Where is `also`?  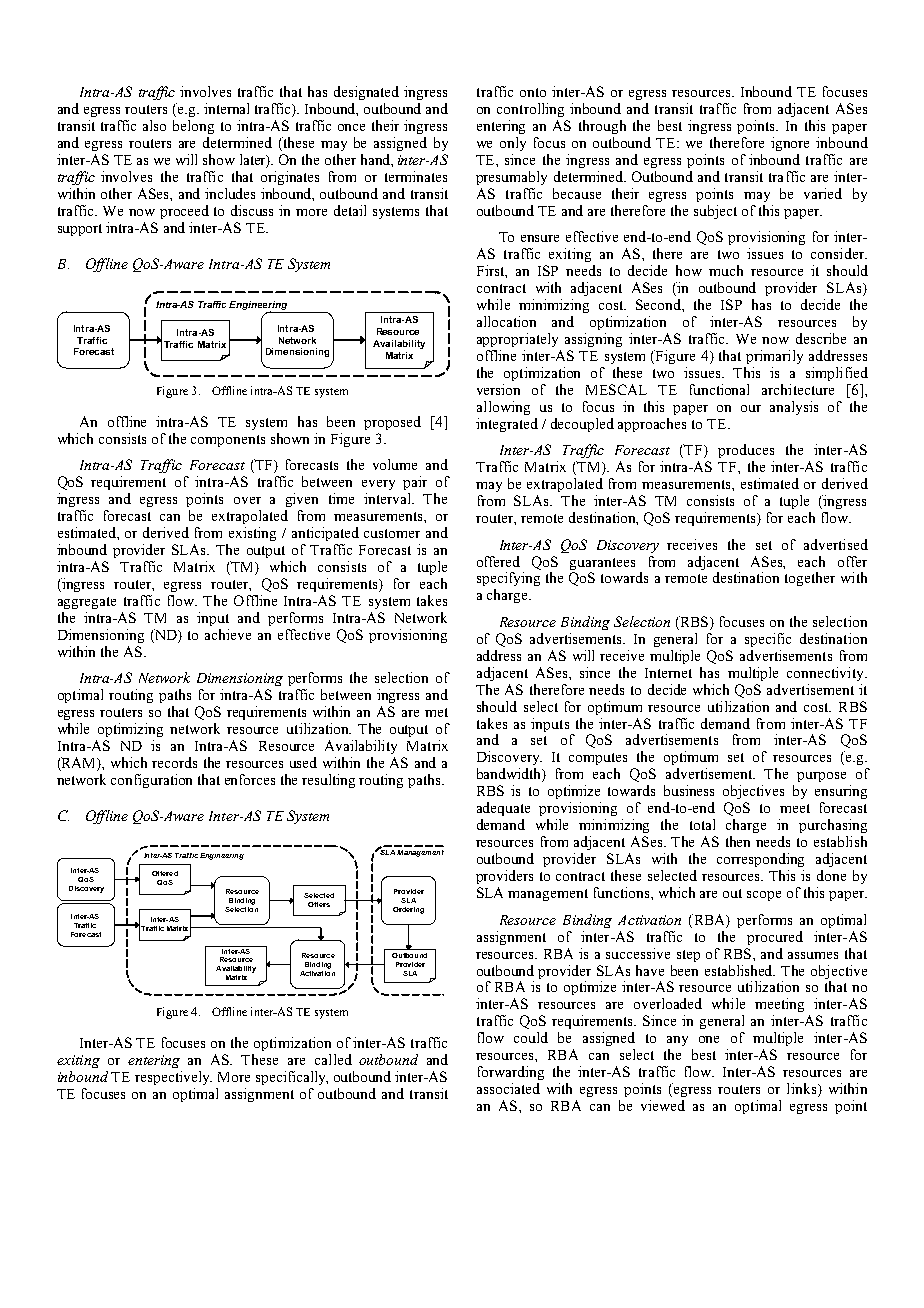
also is located at coordinates (154, 125).
